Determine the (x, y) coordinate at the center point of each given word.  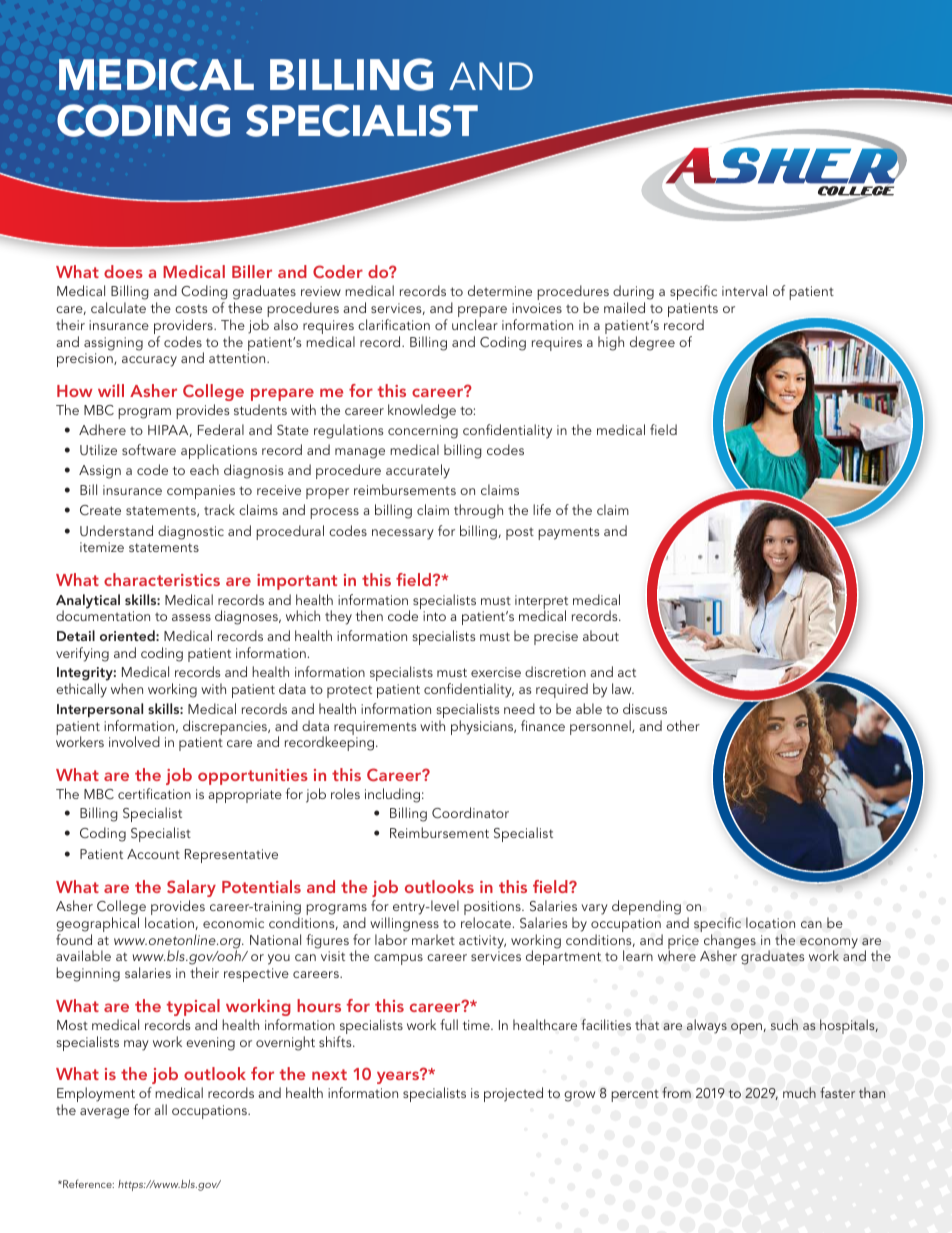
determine (500, 290)
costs (191, 308)
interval (744, 290)
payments (568, 533)
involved (134, 741)
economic (233, 923)
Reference (87, 1183)
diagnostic (191, 532)
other (683, 725)
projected (513, 1094)
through (478, 511)
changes (730, 942)
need (519, 708)
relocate (487, 922)
